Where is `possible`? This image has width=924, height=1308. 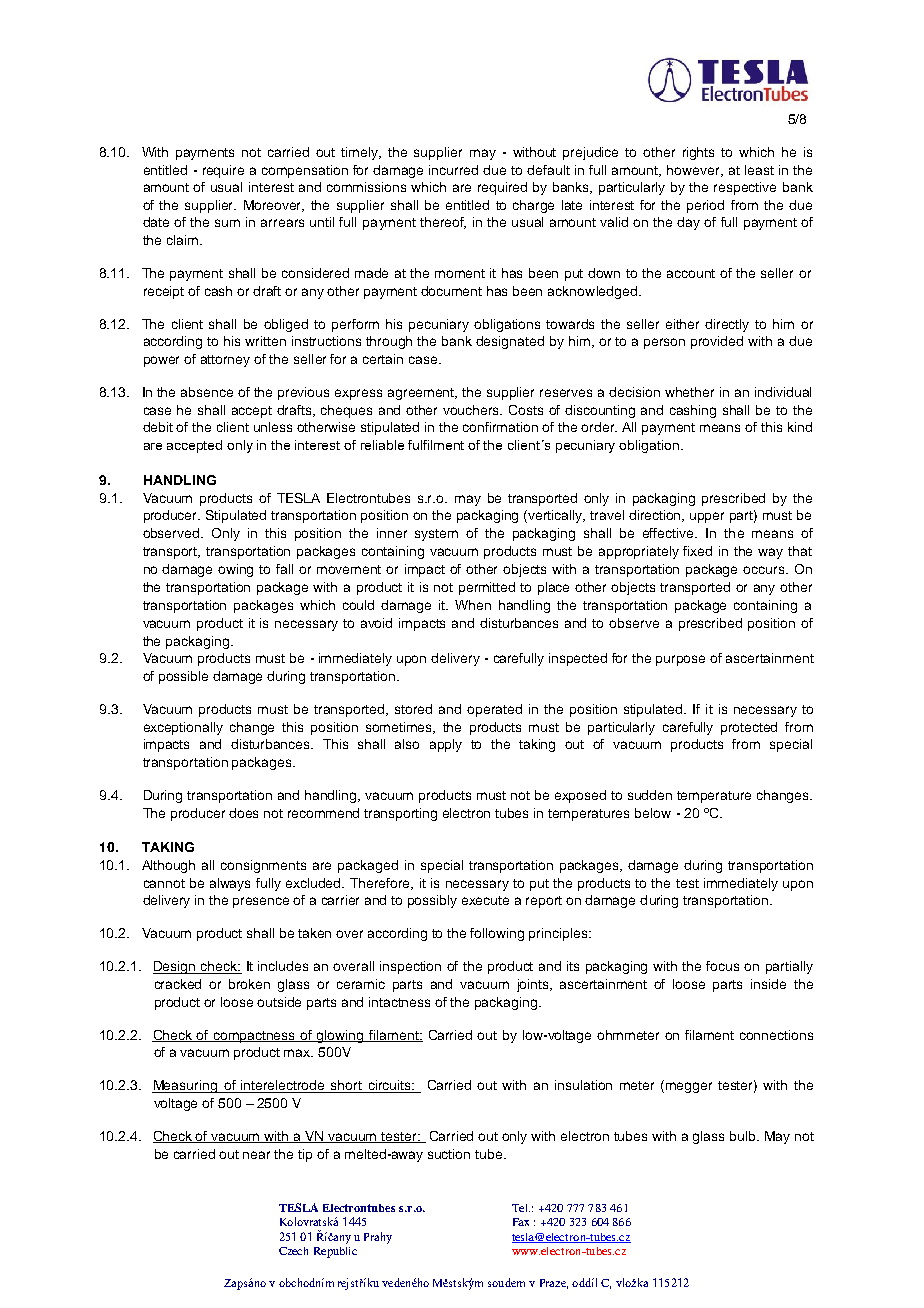
possible is located at coordinates (183, 677).
